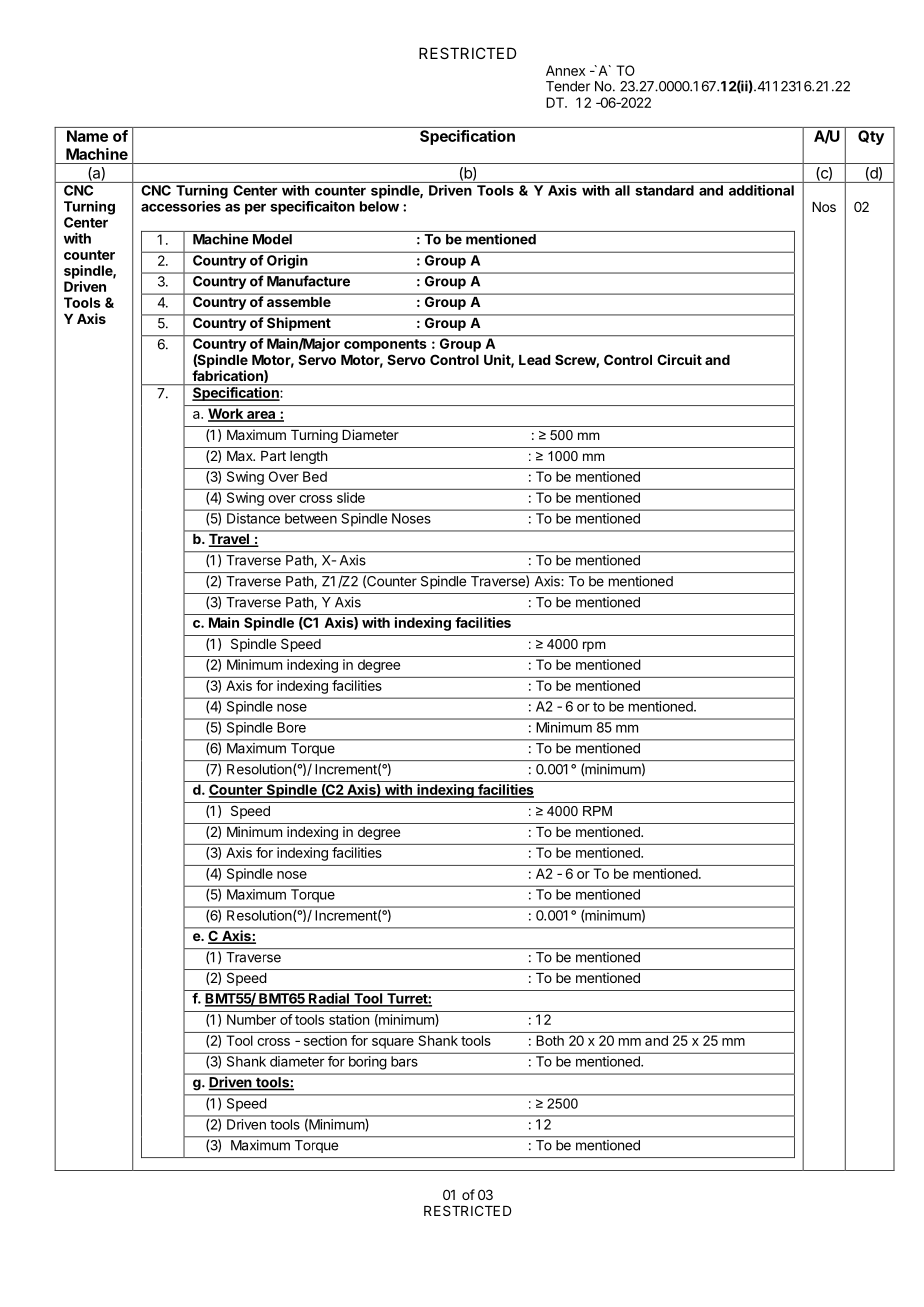 Image resolution: width=924 pixels, height=1307 pixels. I want to click on between, so click(311, 518).
